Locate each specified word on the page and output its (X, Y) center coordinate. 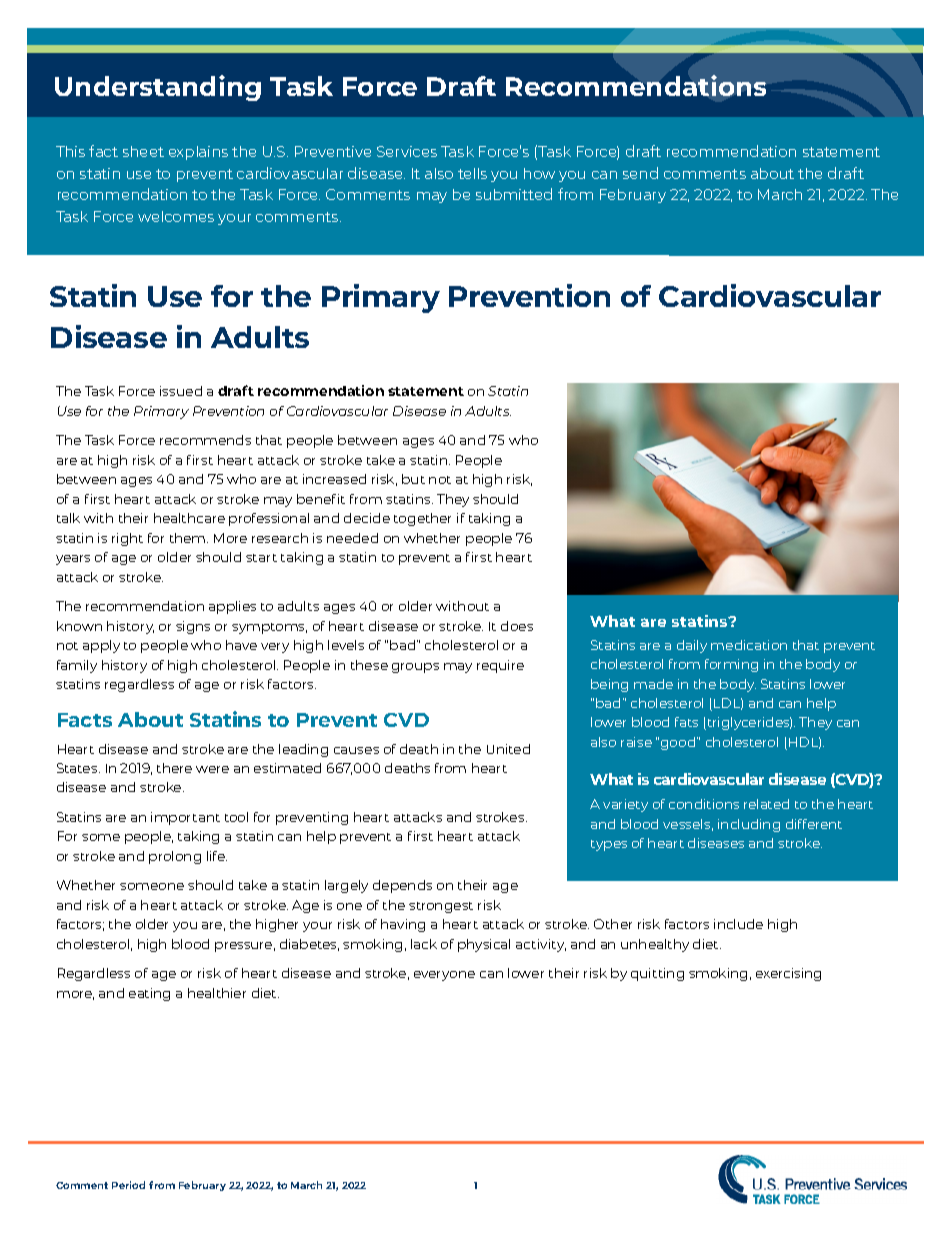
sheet (143, 151)
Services (407, 151)
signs (193, 627)
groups (415, 668)
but (413, 479)
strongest (441, 907)
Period (128, 1185)
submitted (514, 194)
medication (749, 645)
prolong (175, 857)
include (738, 924)
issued (181, 391)
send (640, 173)
